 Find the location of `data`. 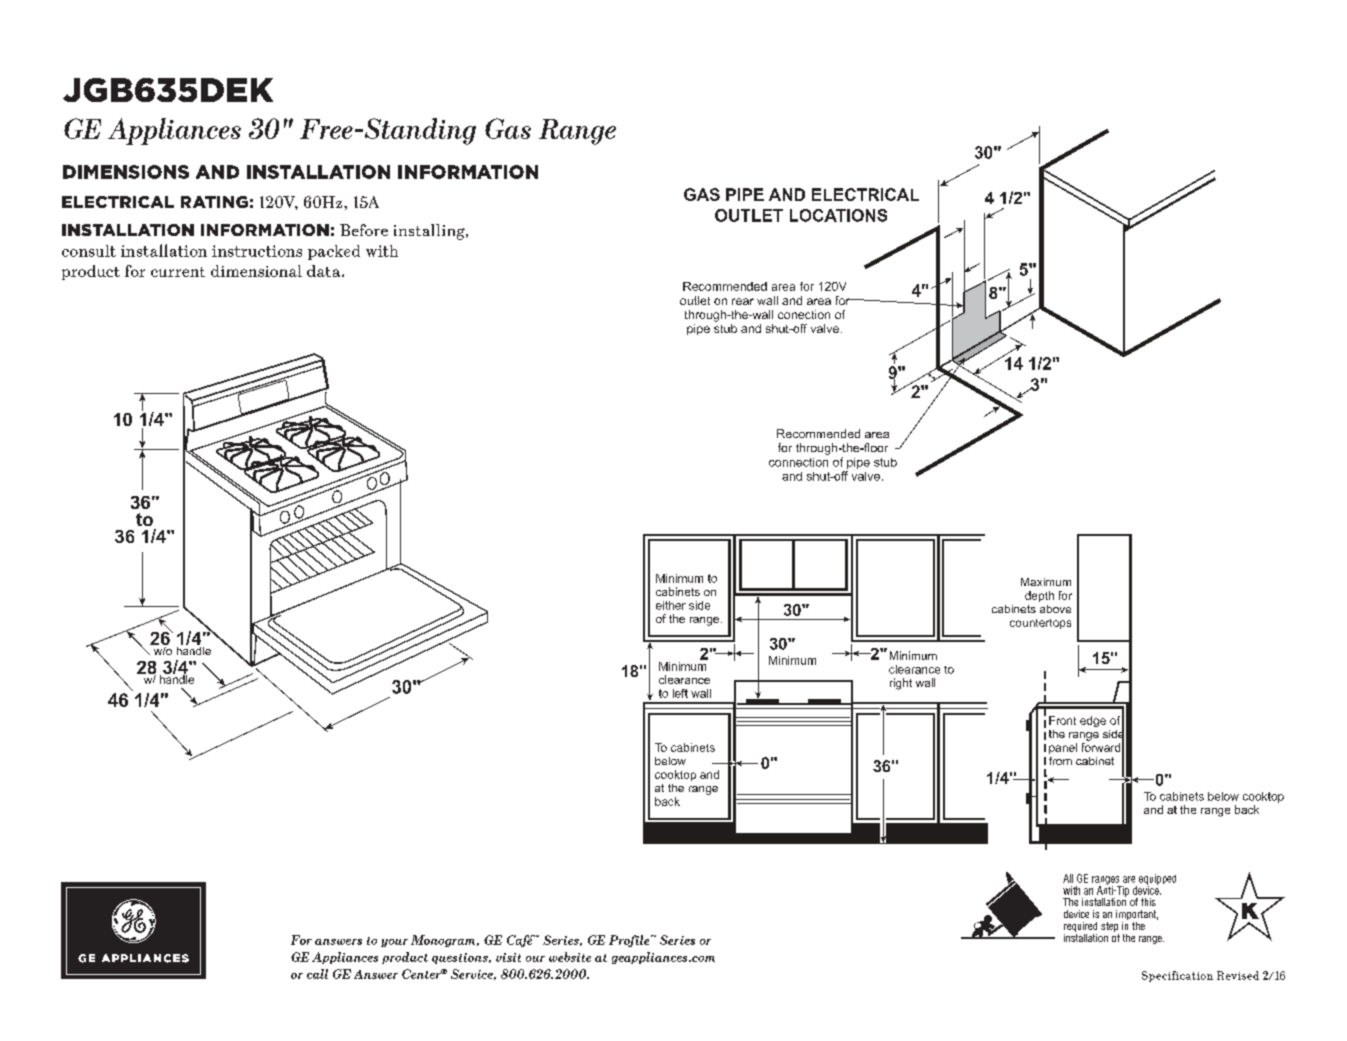

data is located at coordinates (325, 271).
